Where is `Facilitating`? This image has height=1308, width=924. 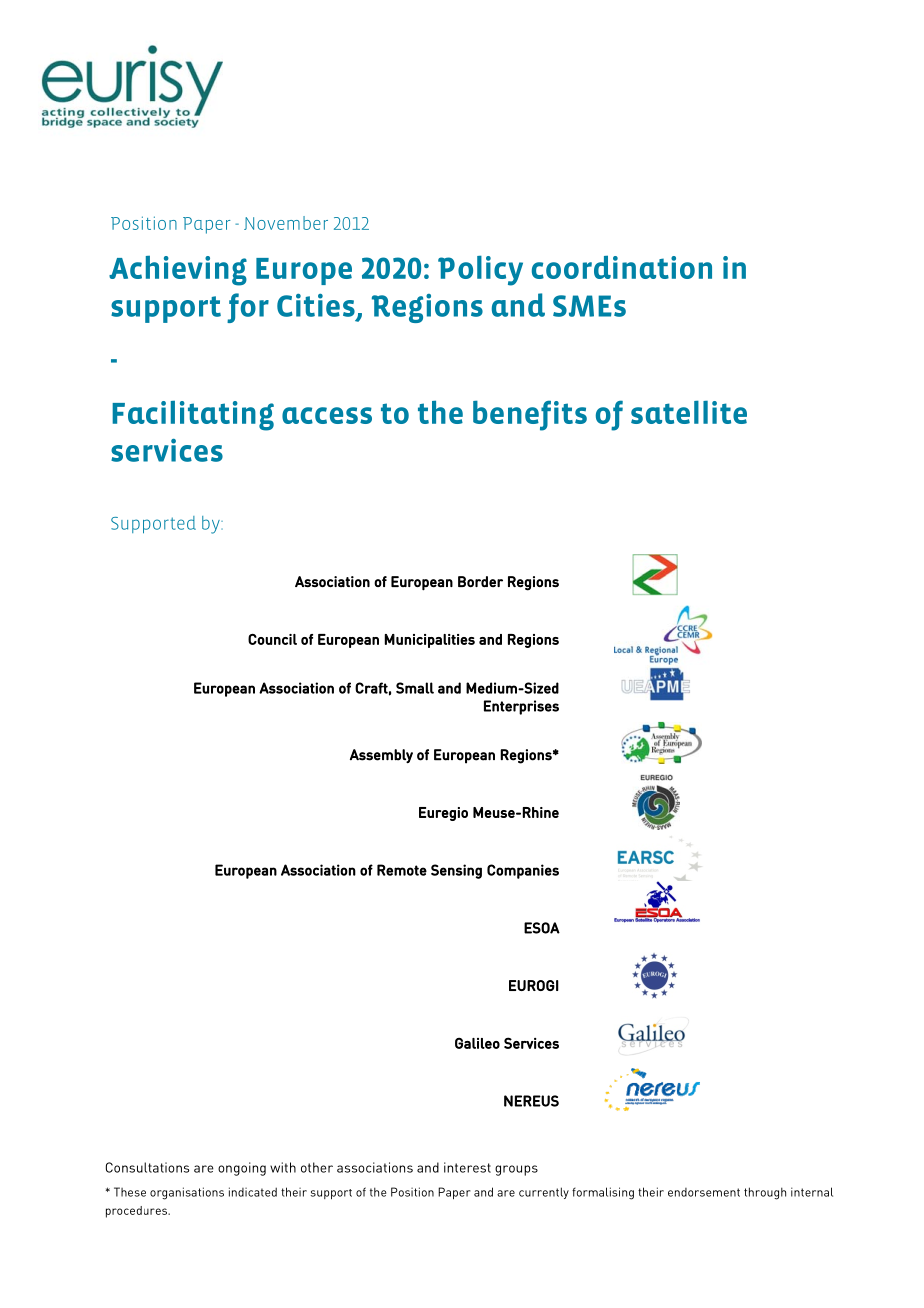
Facilitating is located at coordinates (193, 416).
